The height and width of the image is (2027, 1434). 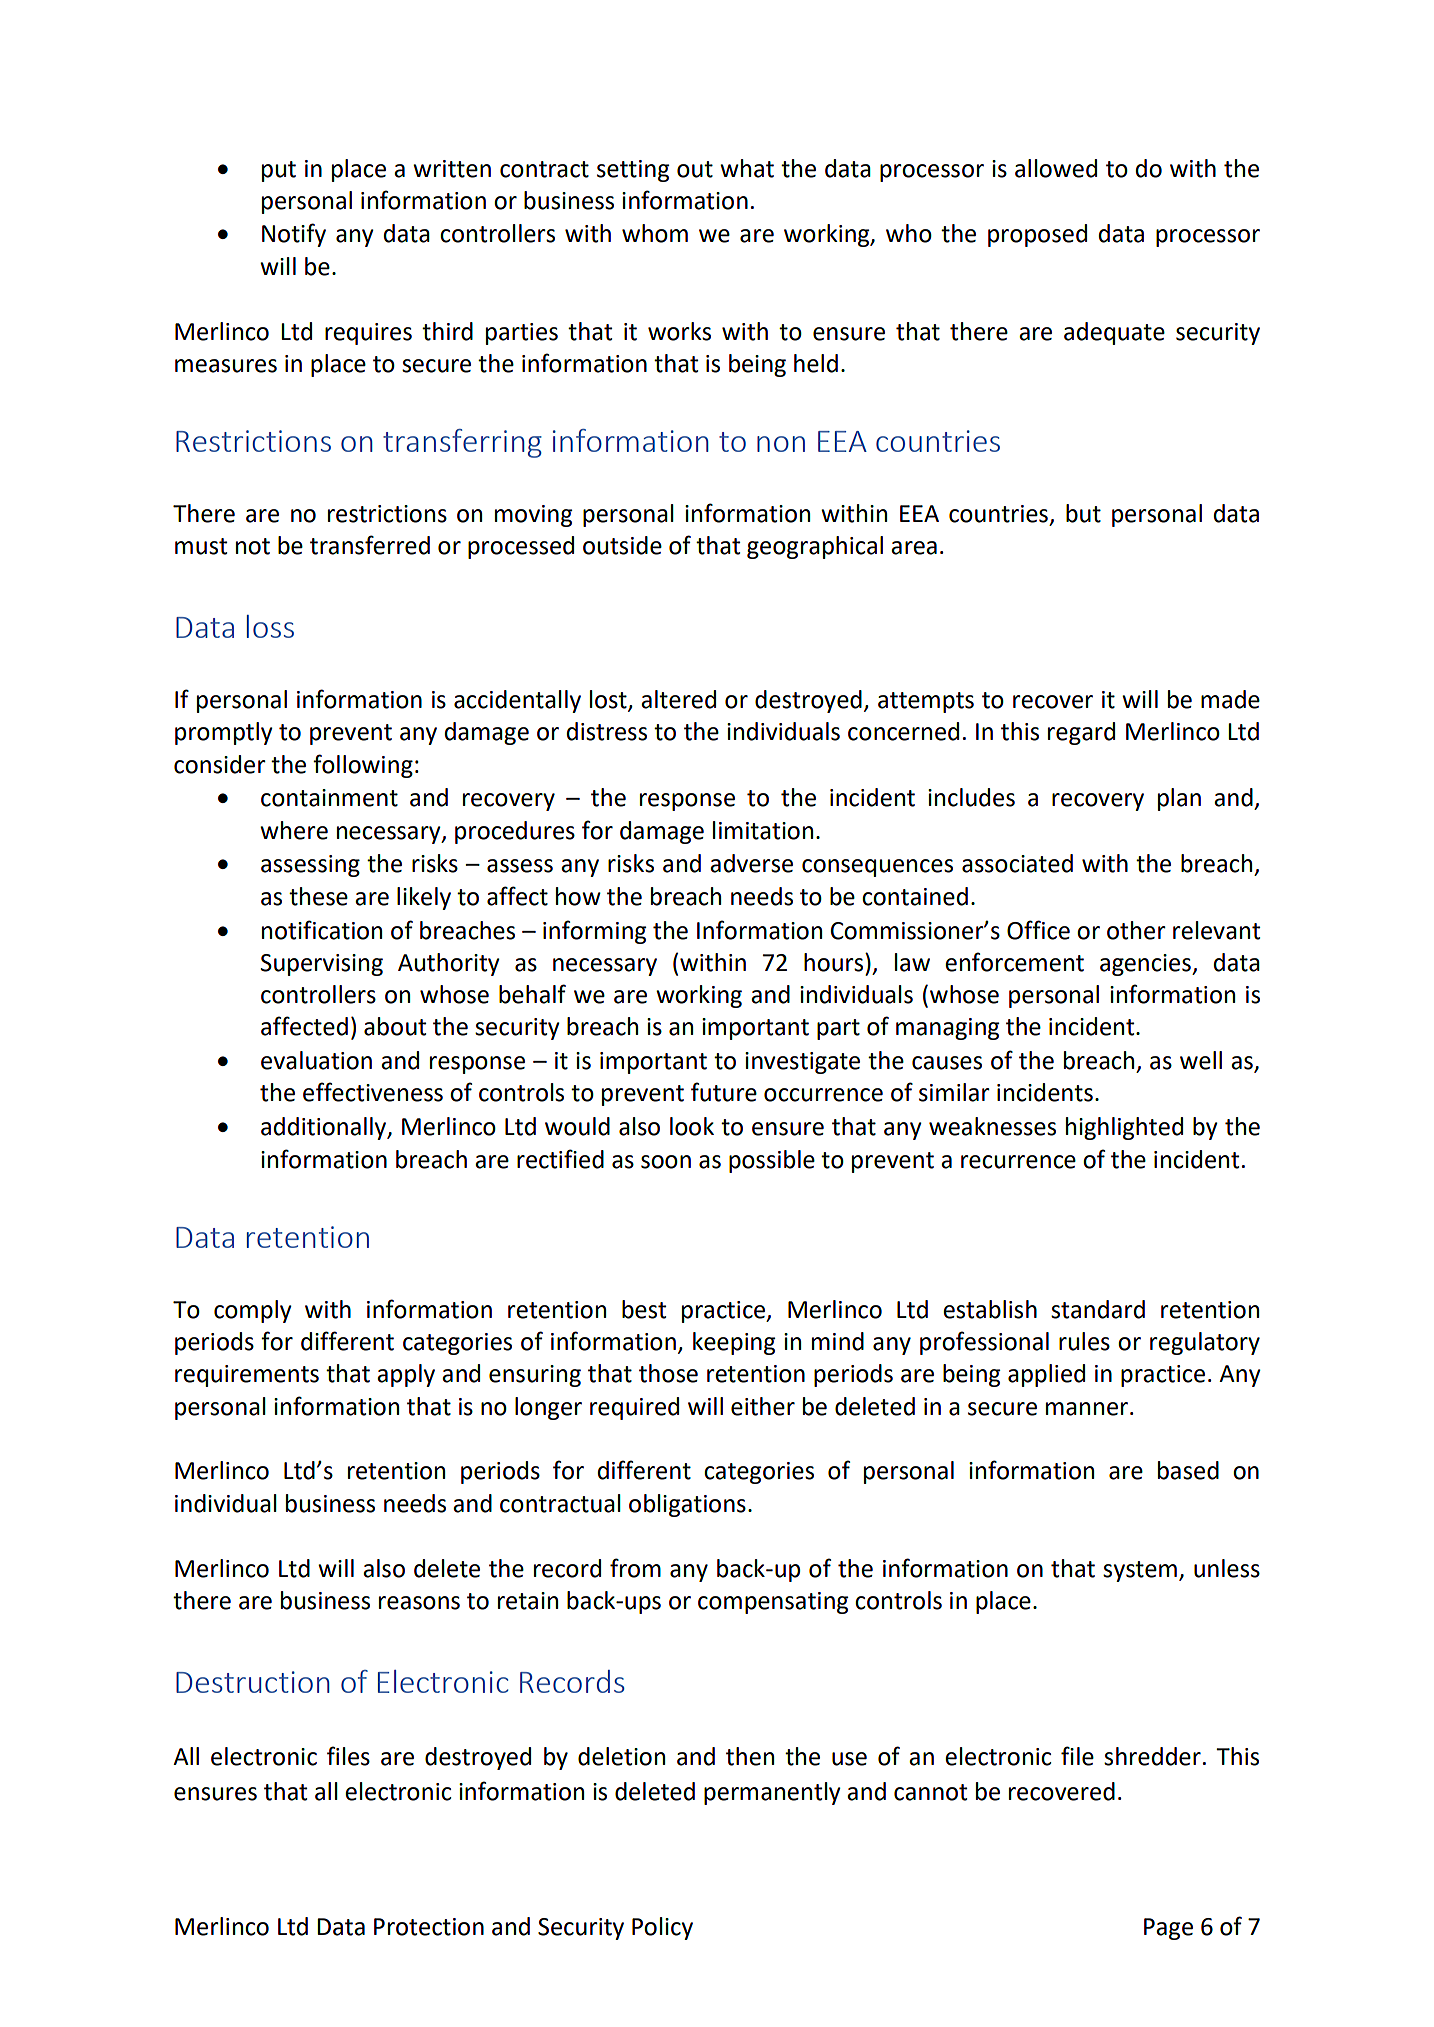 What do you see at coordinates (1037, 235) in the image?
I see `proposed` at bounding box center [1037, 235].
